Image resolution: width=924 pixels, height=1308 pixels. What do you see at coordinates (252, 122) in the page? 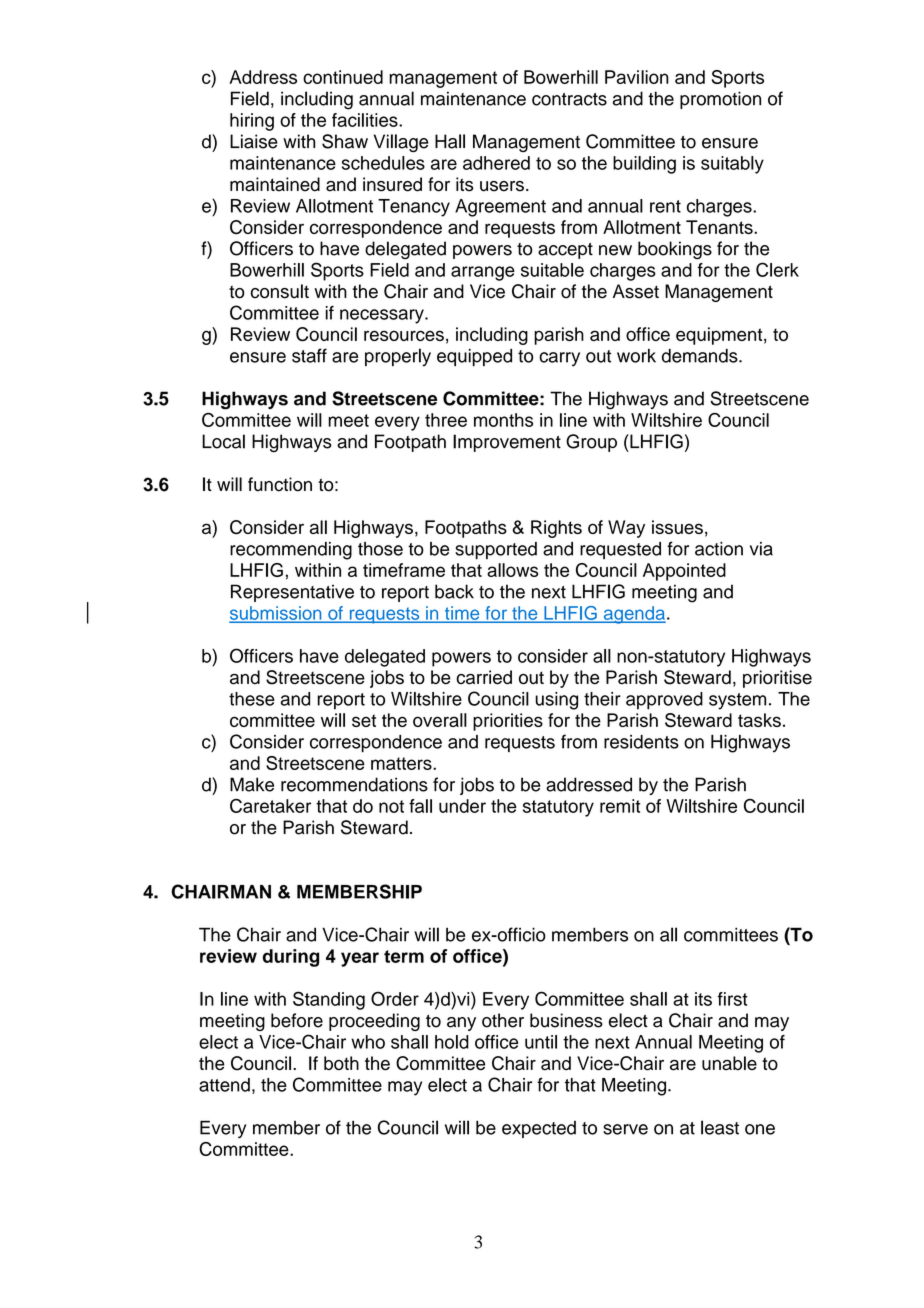
I see `hiring` at bounding box center [252, 122].
